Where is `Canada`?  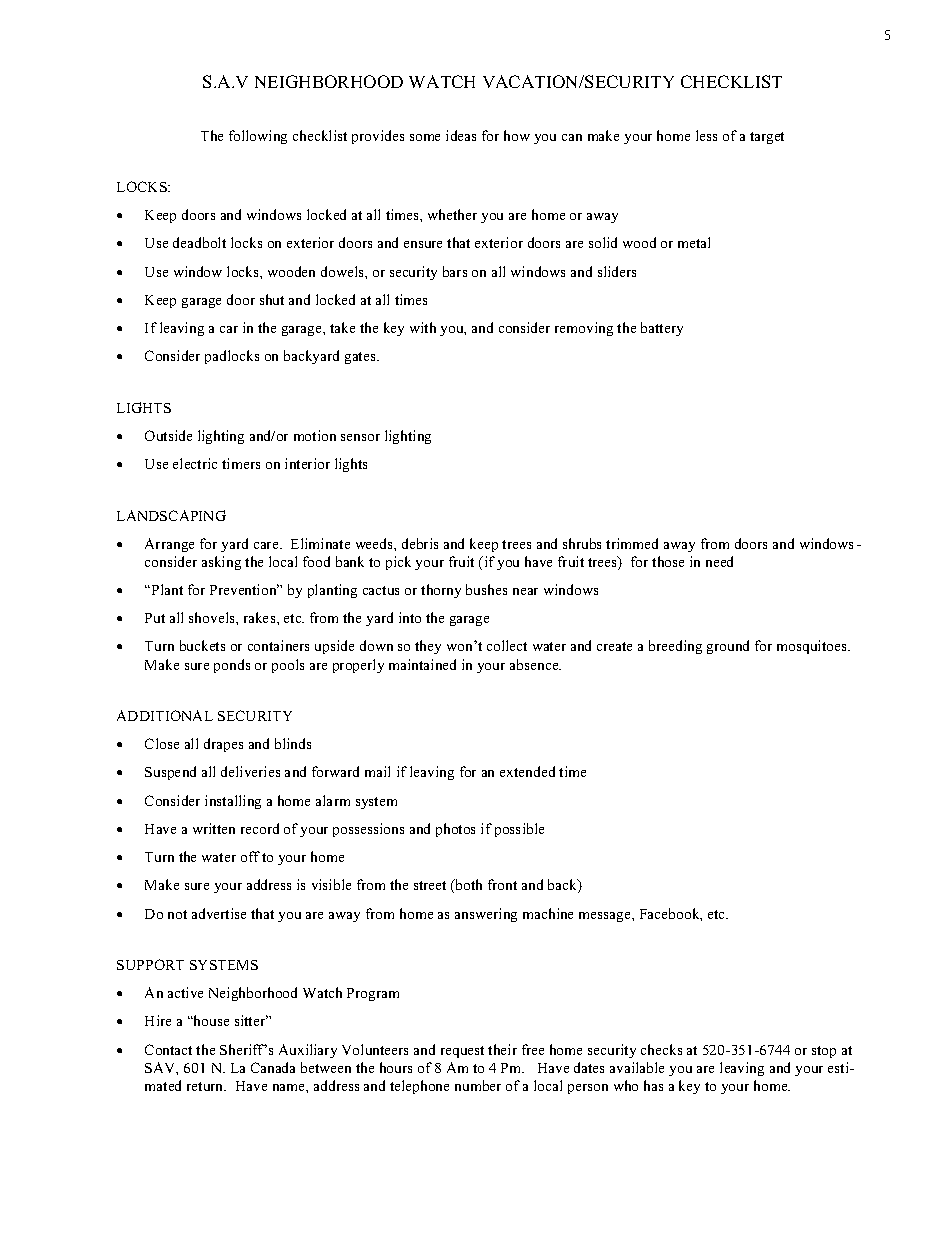 Canada is located at coordinates (273, 1067).
